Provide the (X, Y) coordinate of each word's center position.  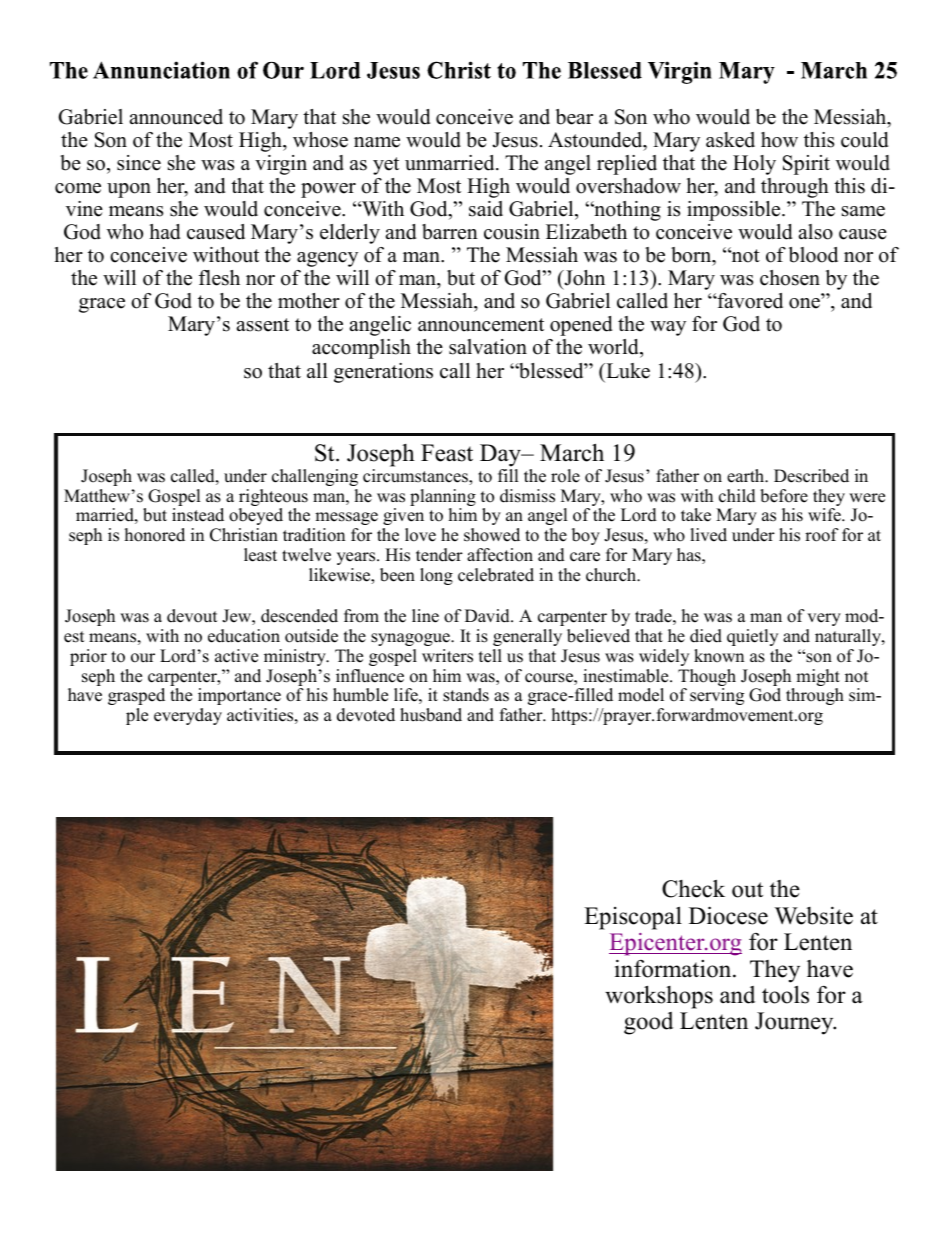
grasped (136, 696)
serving (717, 696)
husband (431, 715)
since (139, 163)
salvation (488, 347)
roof (822, 535)
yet (386, 166)
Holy (754, 165)
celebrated (496, 575)
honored (155, 535)
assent (263, 325)
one (804, 303)
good (648, 1023)
